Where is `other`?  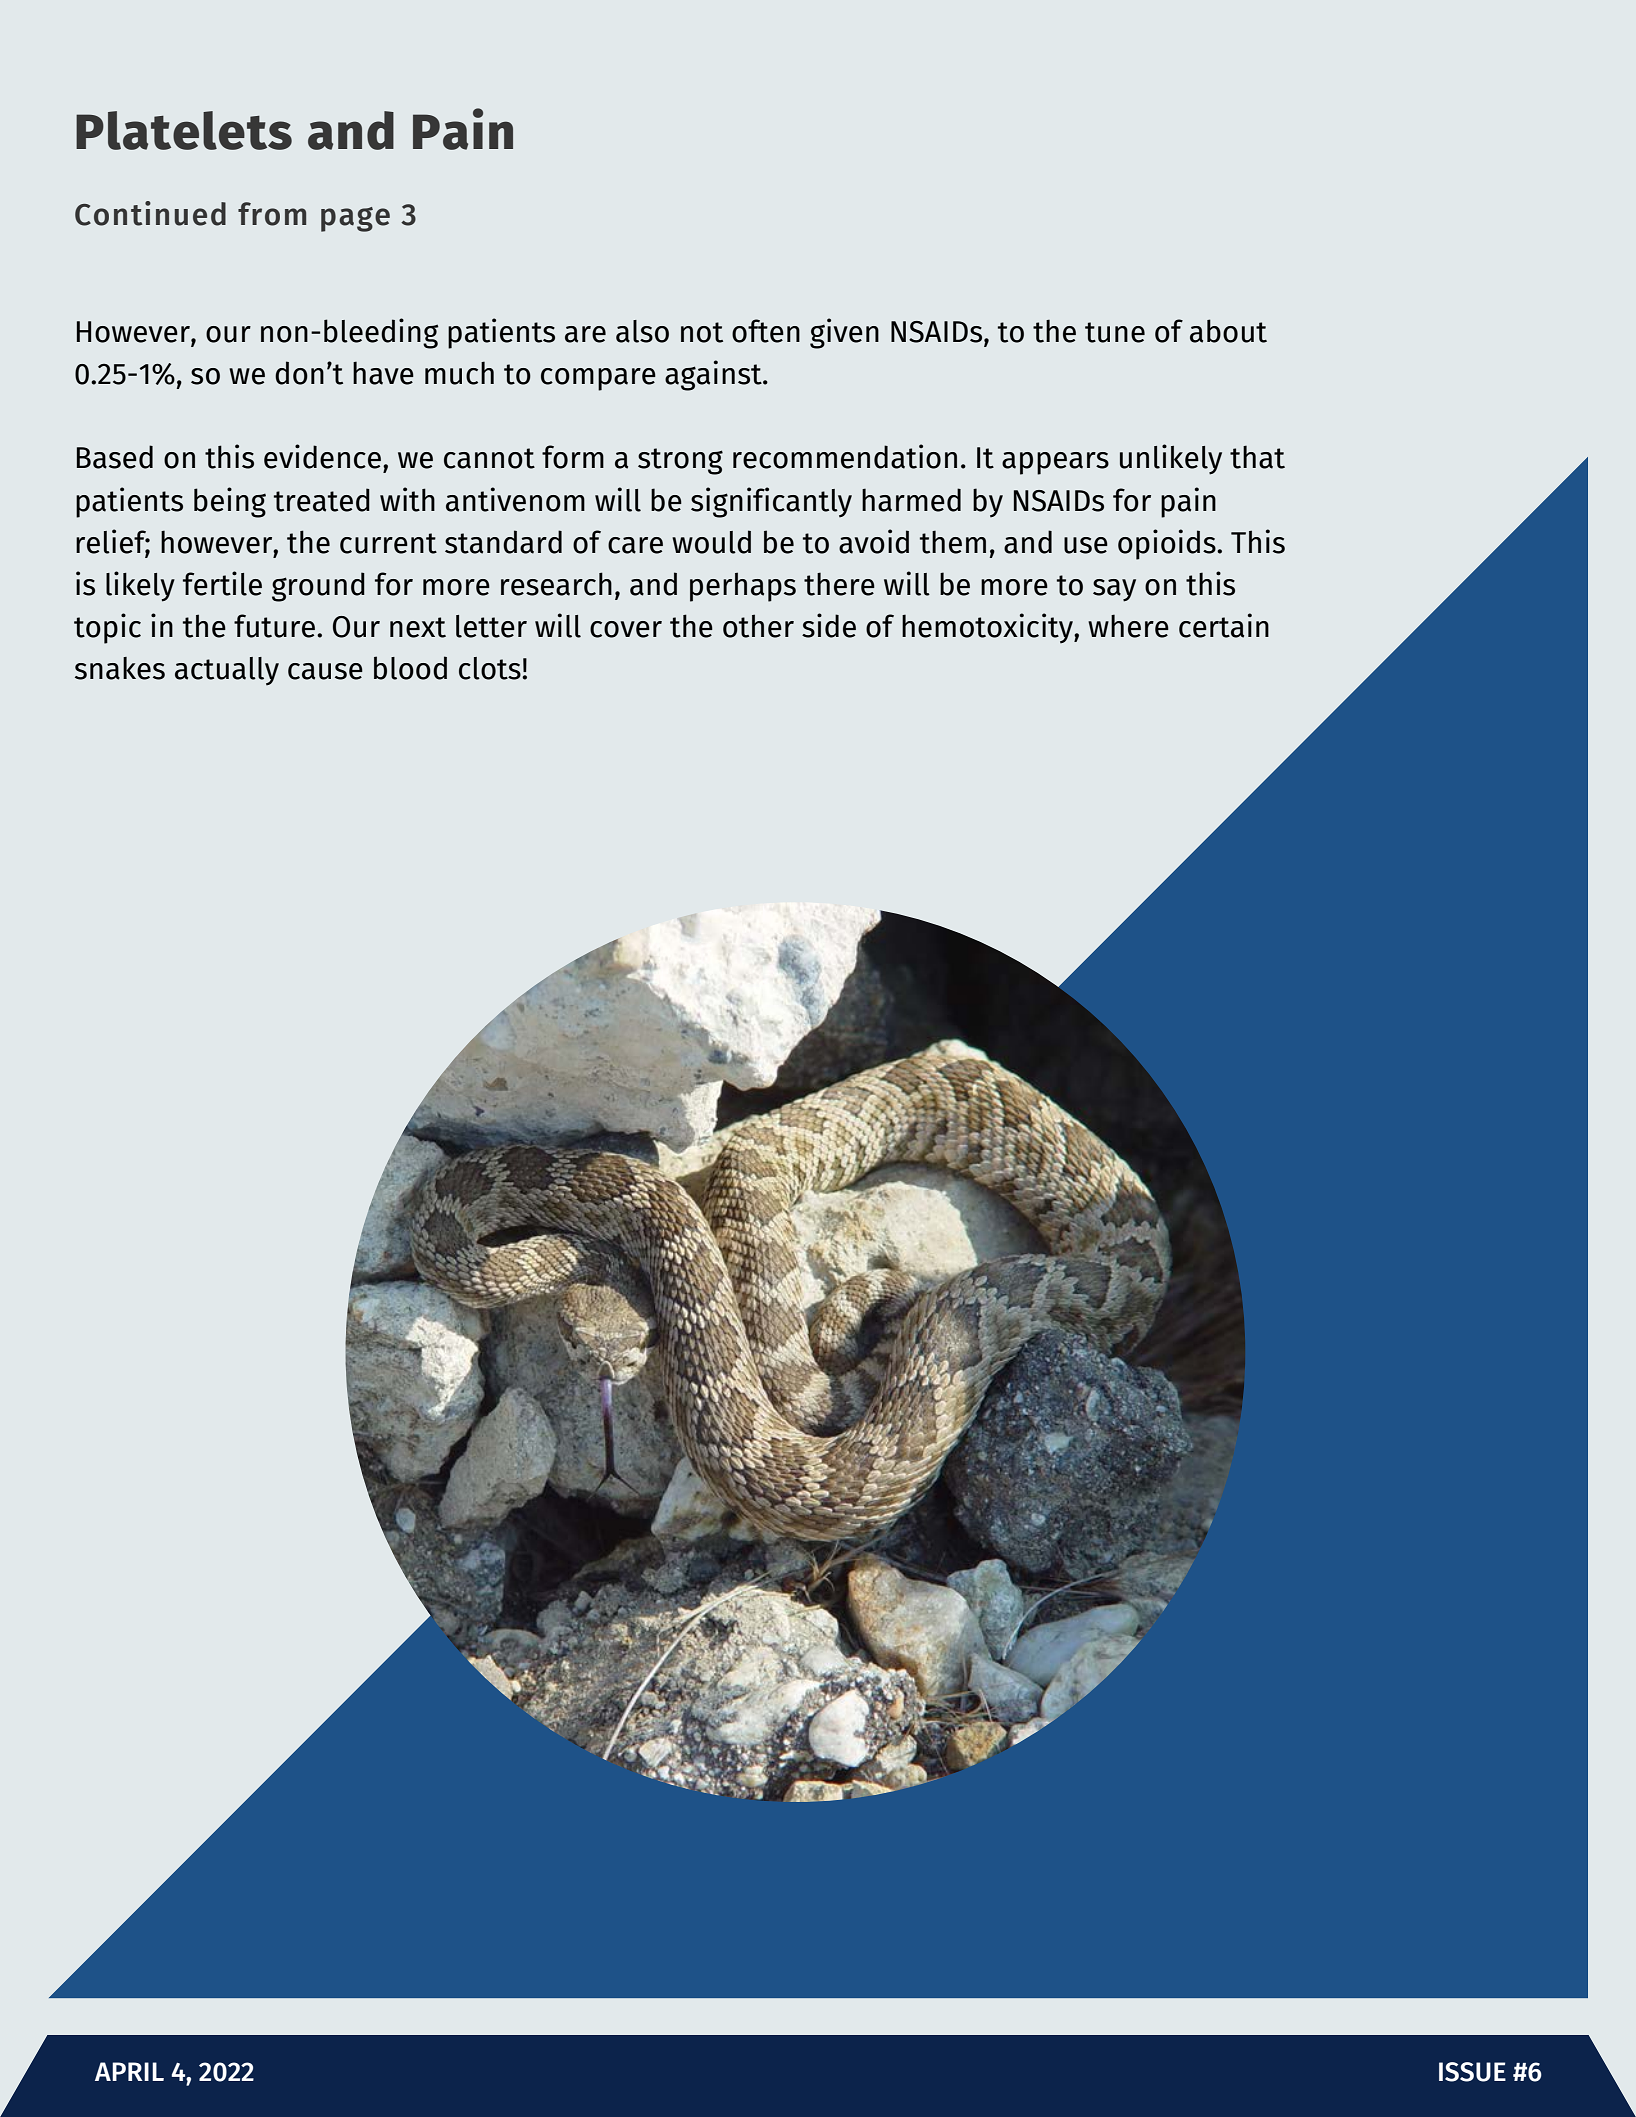 other is located at coordinates (758, 626).
